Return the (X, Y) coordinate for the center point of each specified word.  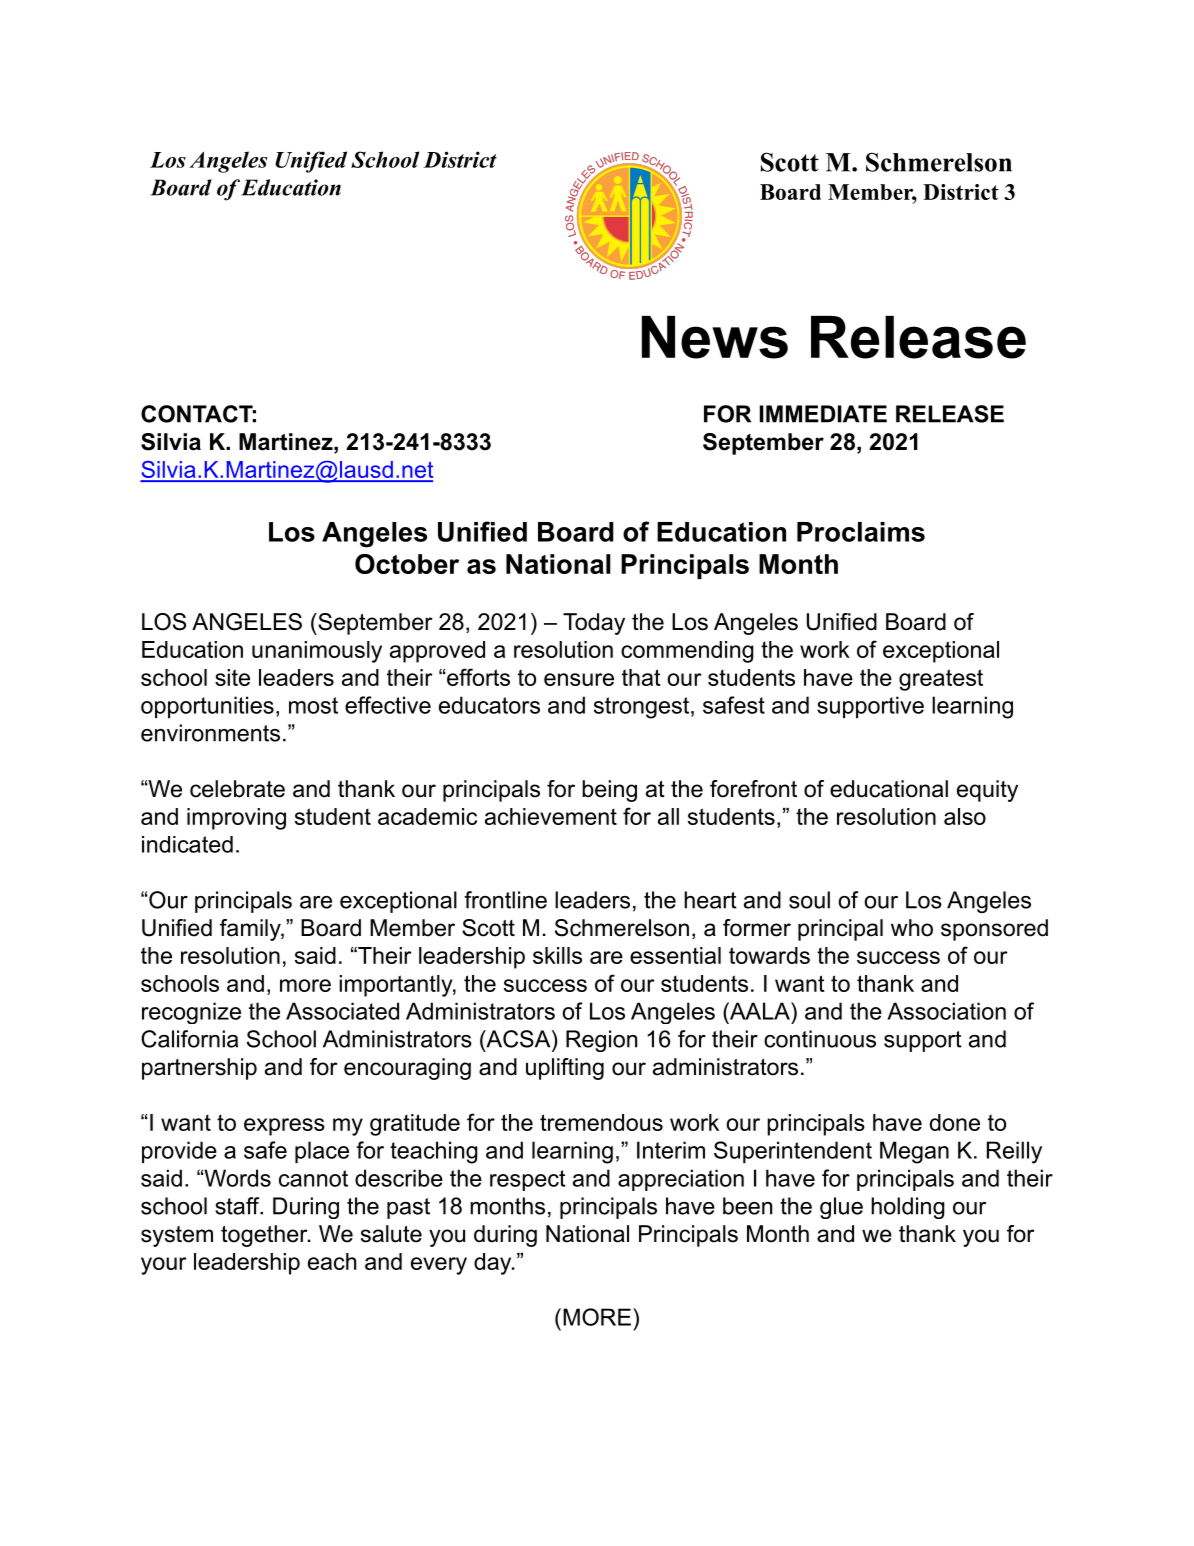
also (965, 816)
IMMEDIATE (823, 414)
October (407, 564)
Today (594, 624)
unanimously (317, 652)
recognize (191, 1013)
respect (527, 1180)
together (265, 1236)
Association (946, 1011)
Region (601, 1041)
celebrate (237, 789)
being (609, 791)
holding (908, 1208)
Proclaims (861, 532)
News (715, 337)
